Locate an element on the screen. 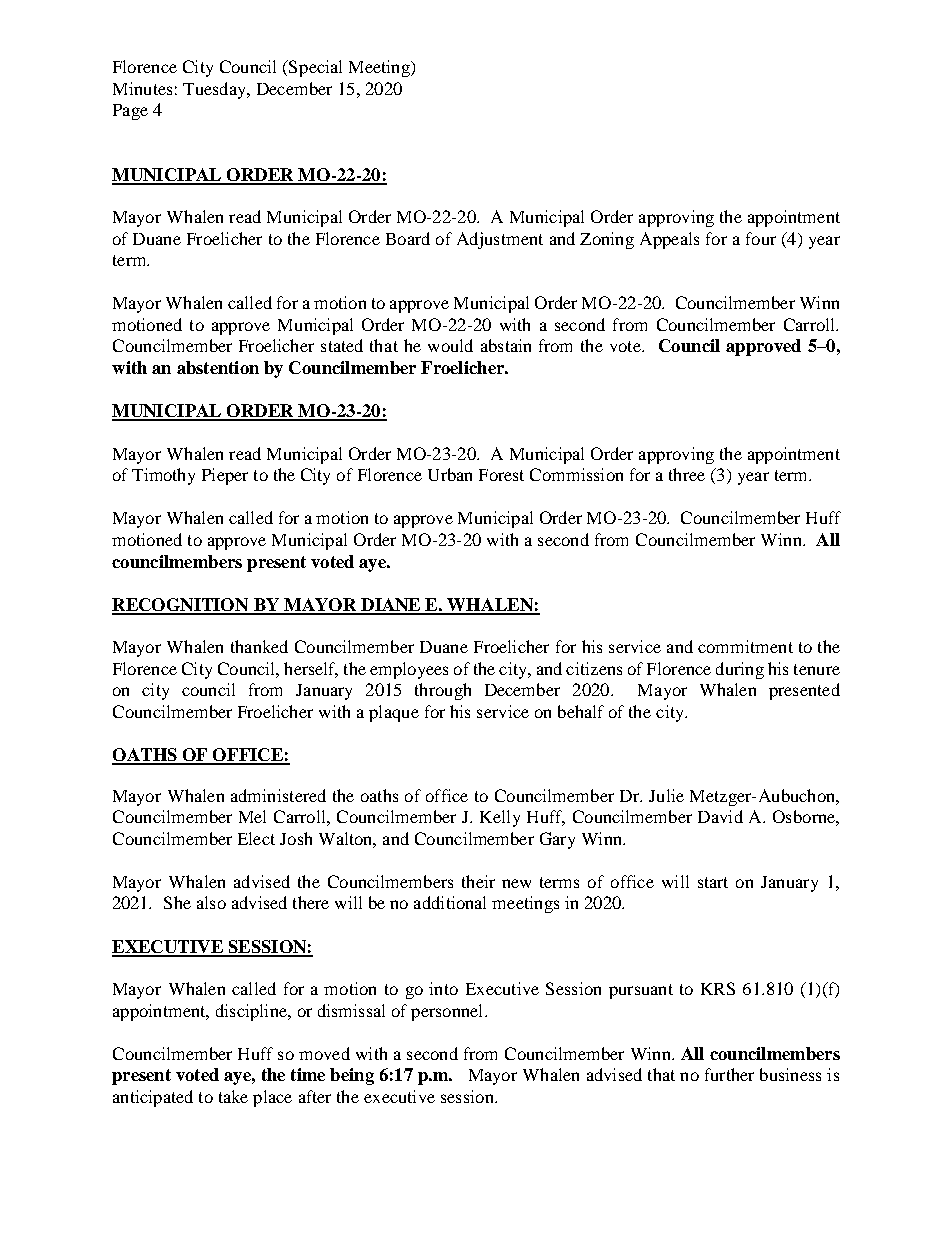 The image size is (952, 1233). Urban is located at coordinates (450, 474).
